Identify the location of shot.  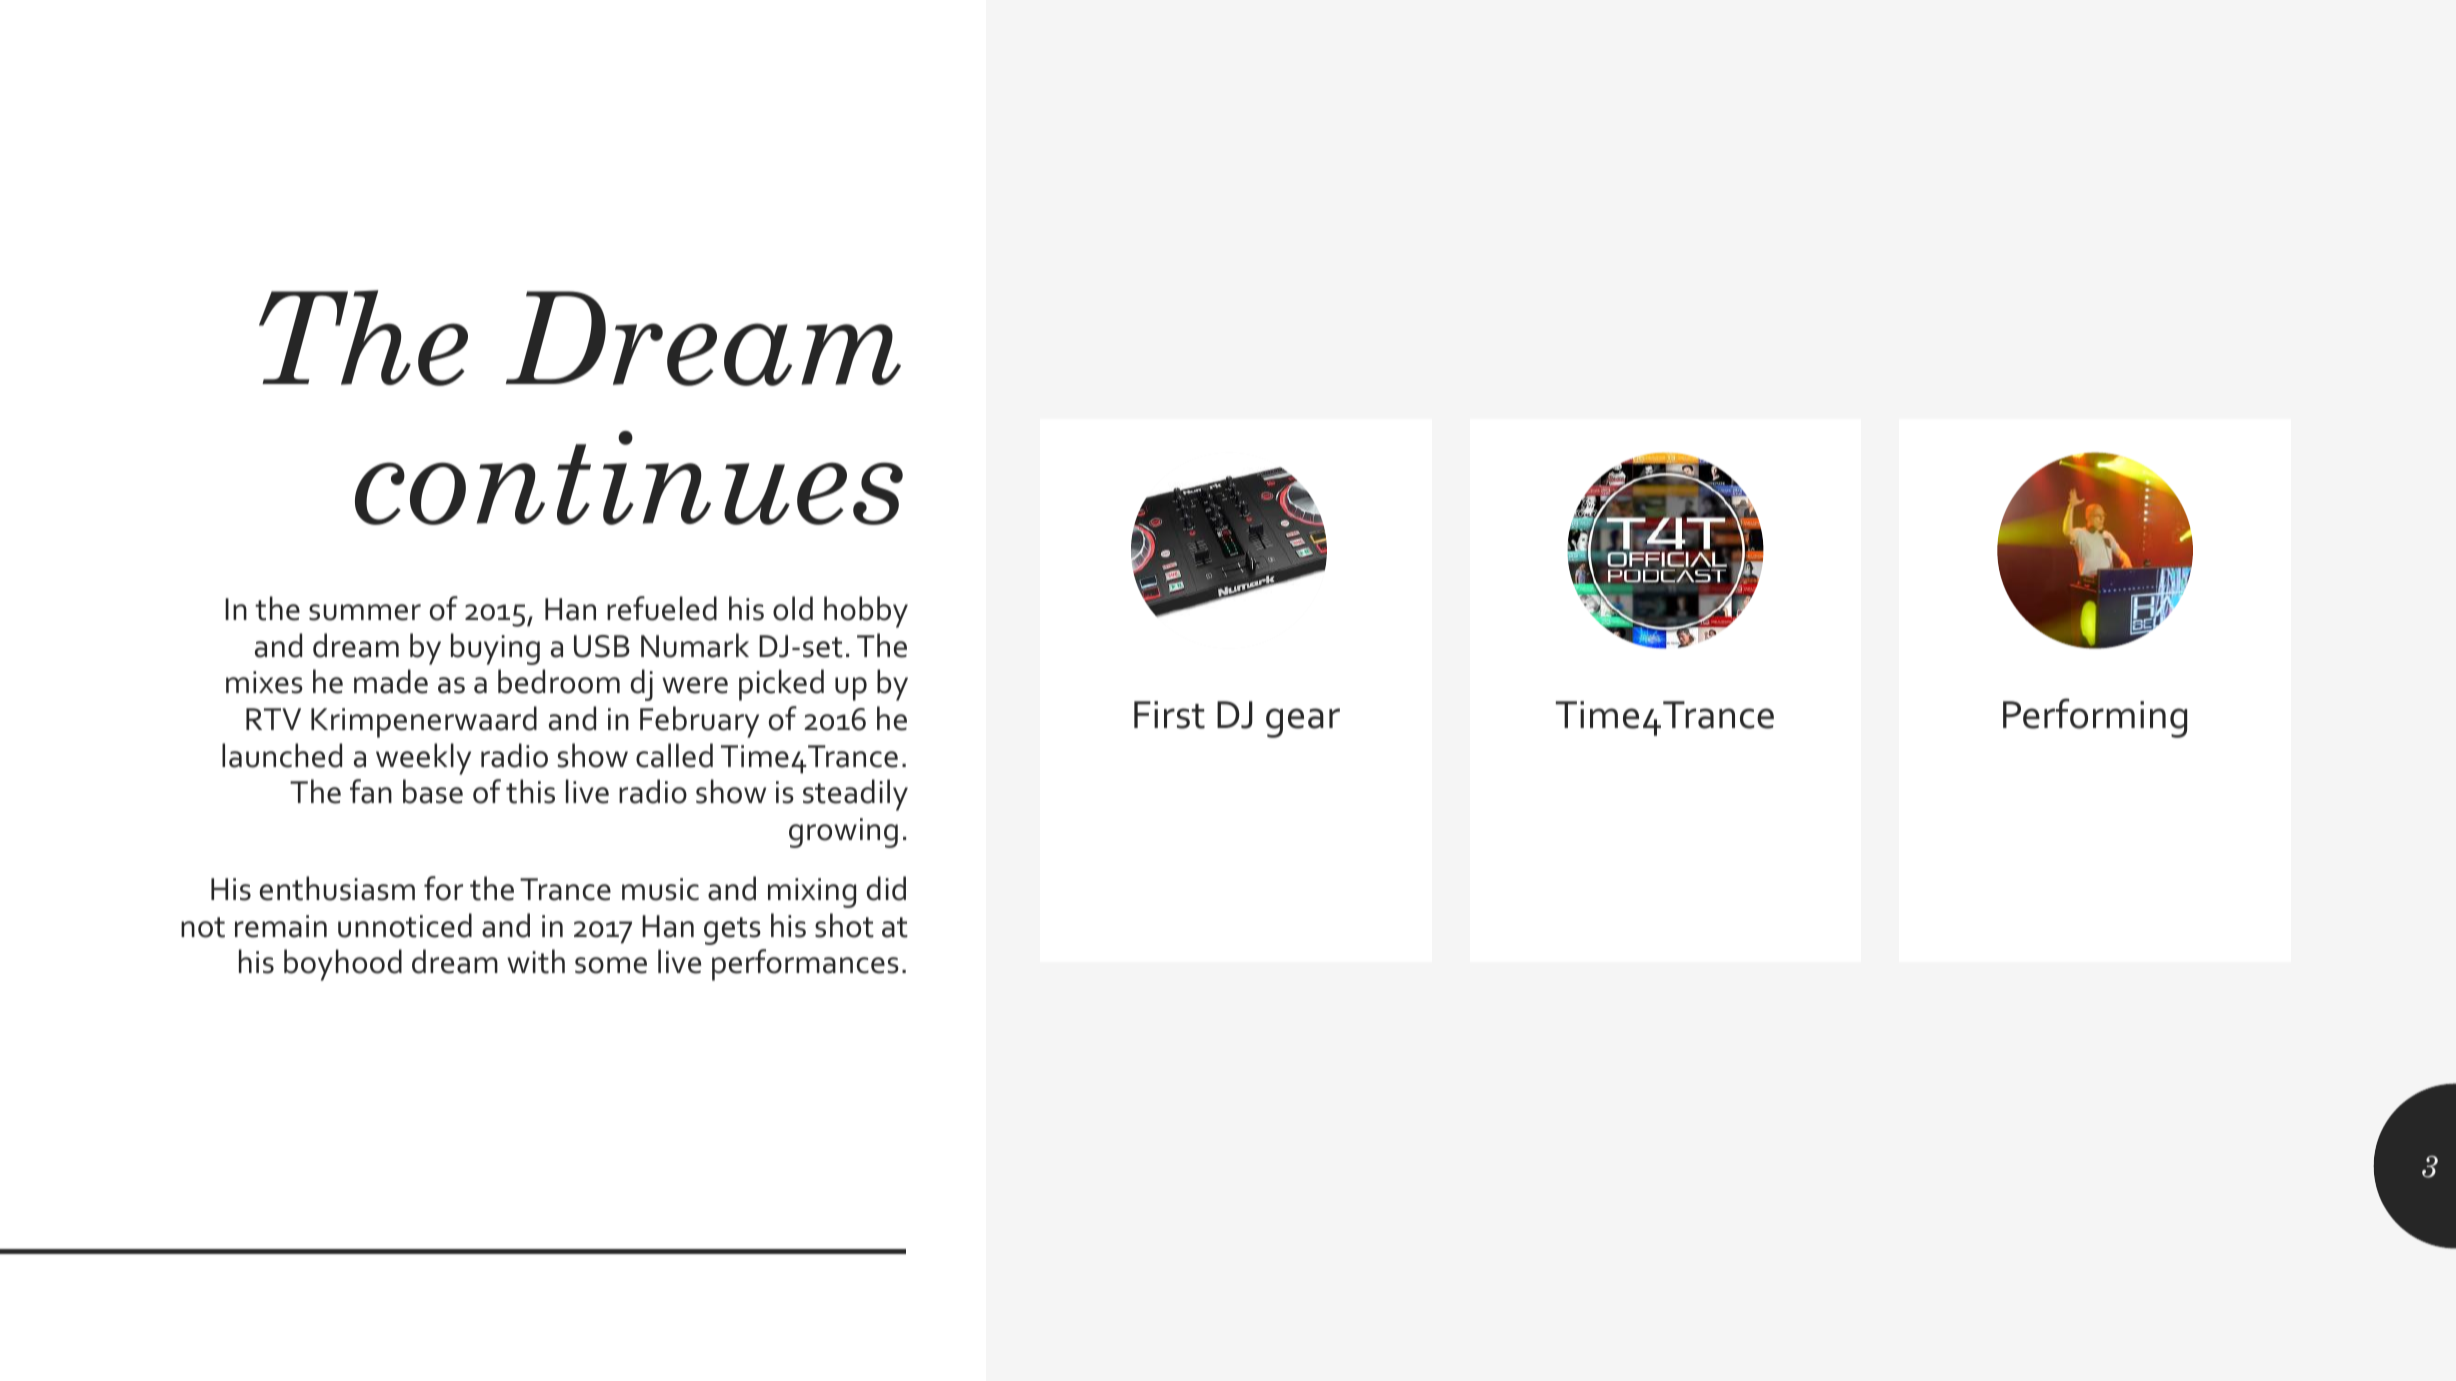
(844, 925).
